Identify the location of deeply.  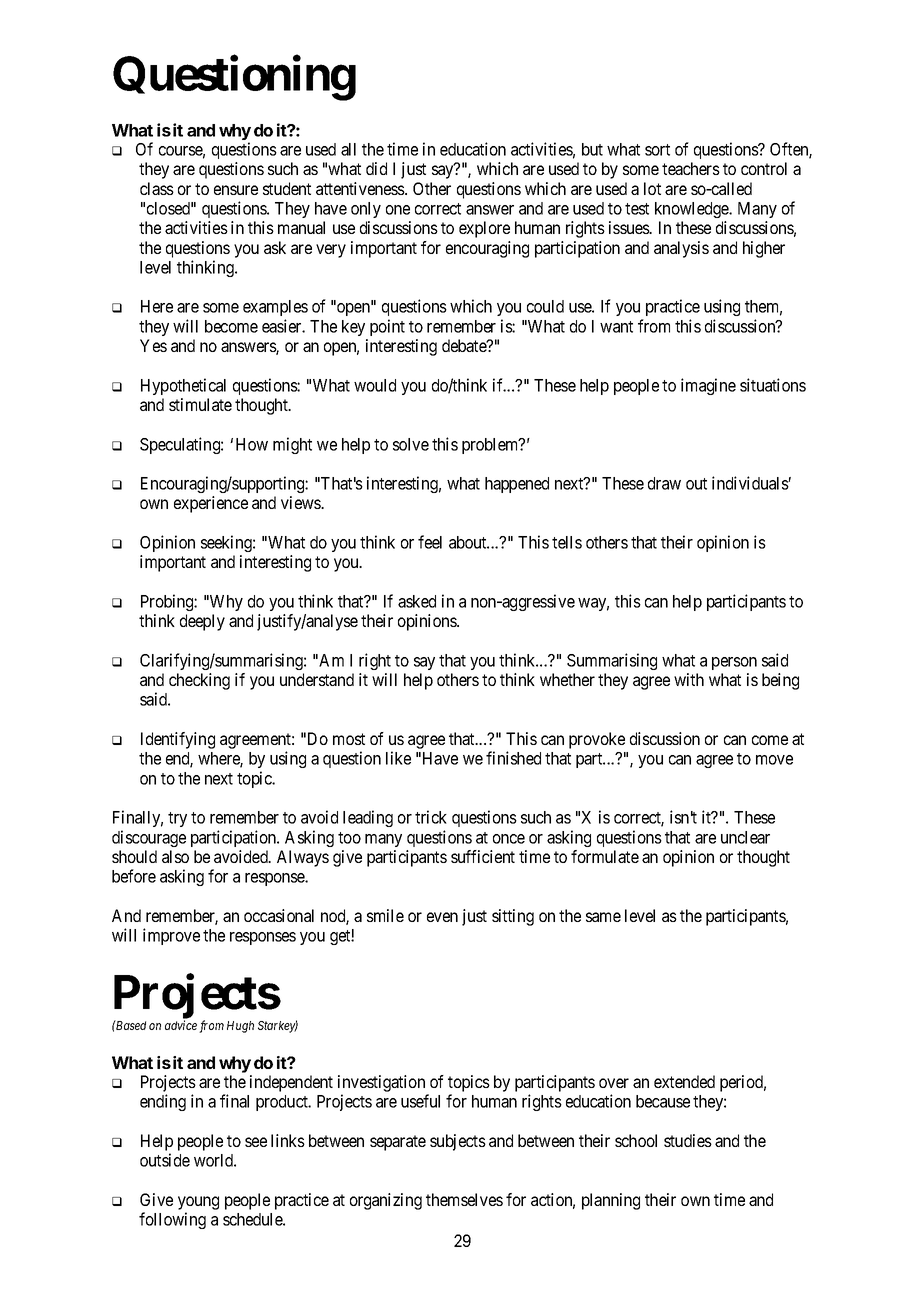
(202, 622).
